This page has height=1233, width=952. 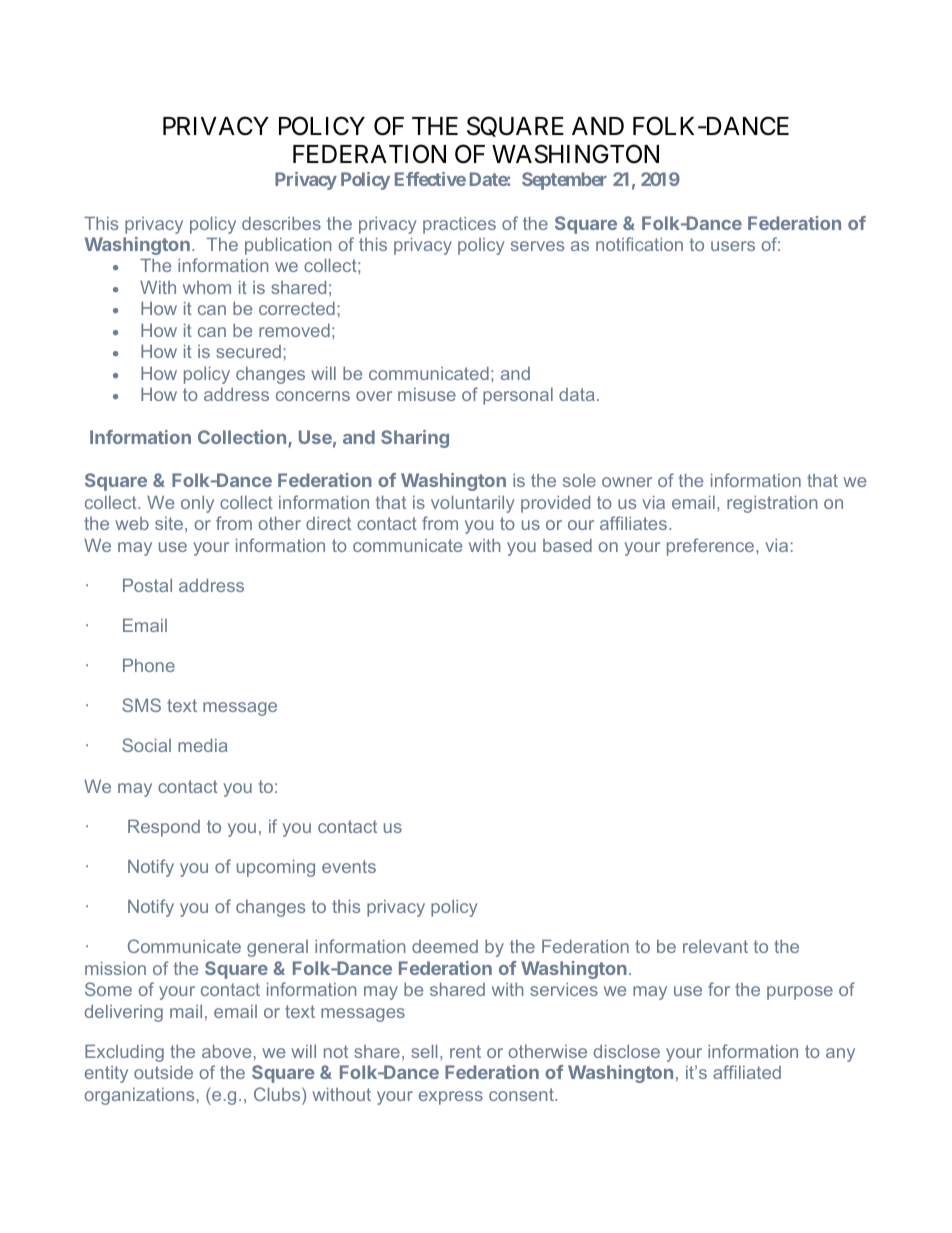 I want to click on outside, so click(x=163, y=1072).
